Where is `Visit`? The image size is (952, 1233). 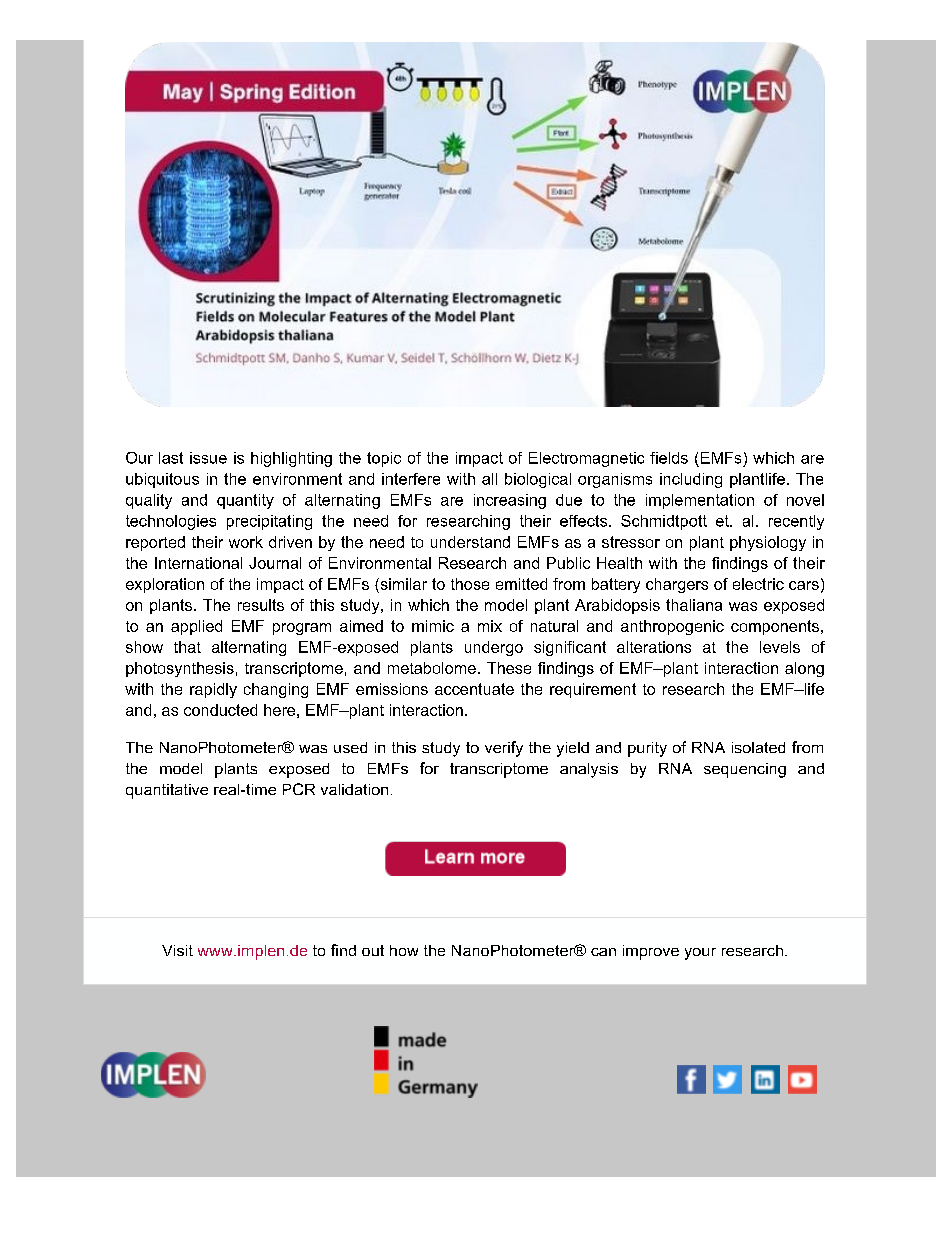
Visit is located at coordinates (177, 950).
